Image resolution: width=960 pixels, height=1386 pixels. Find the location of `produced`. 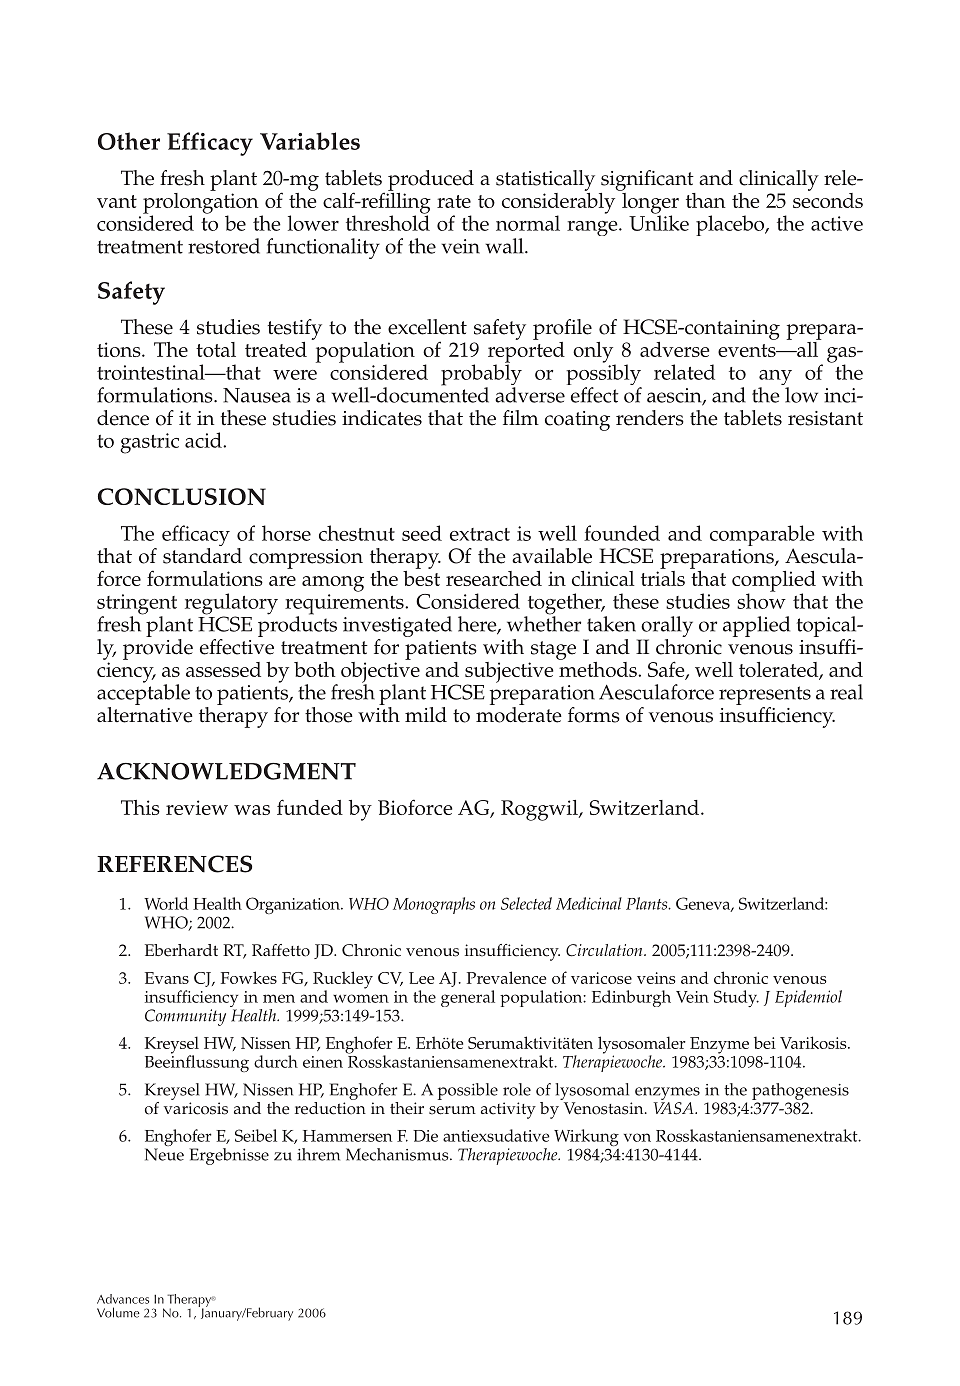

produced is located at coordinates (431, 180).
